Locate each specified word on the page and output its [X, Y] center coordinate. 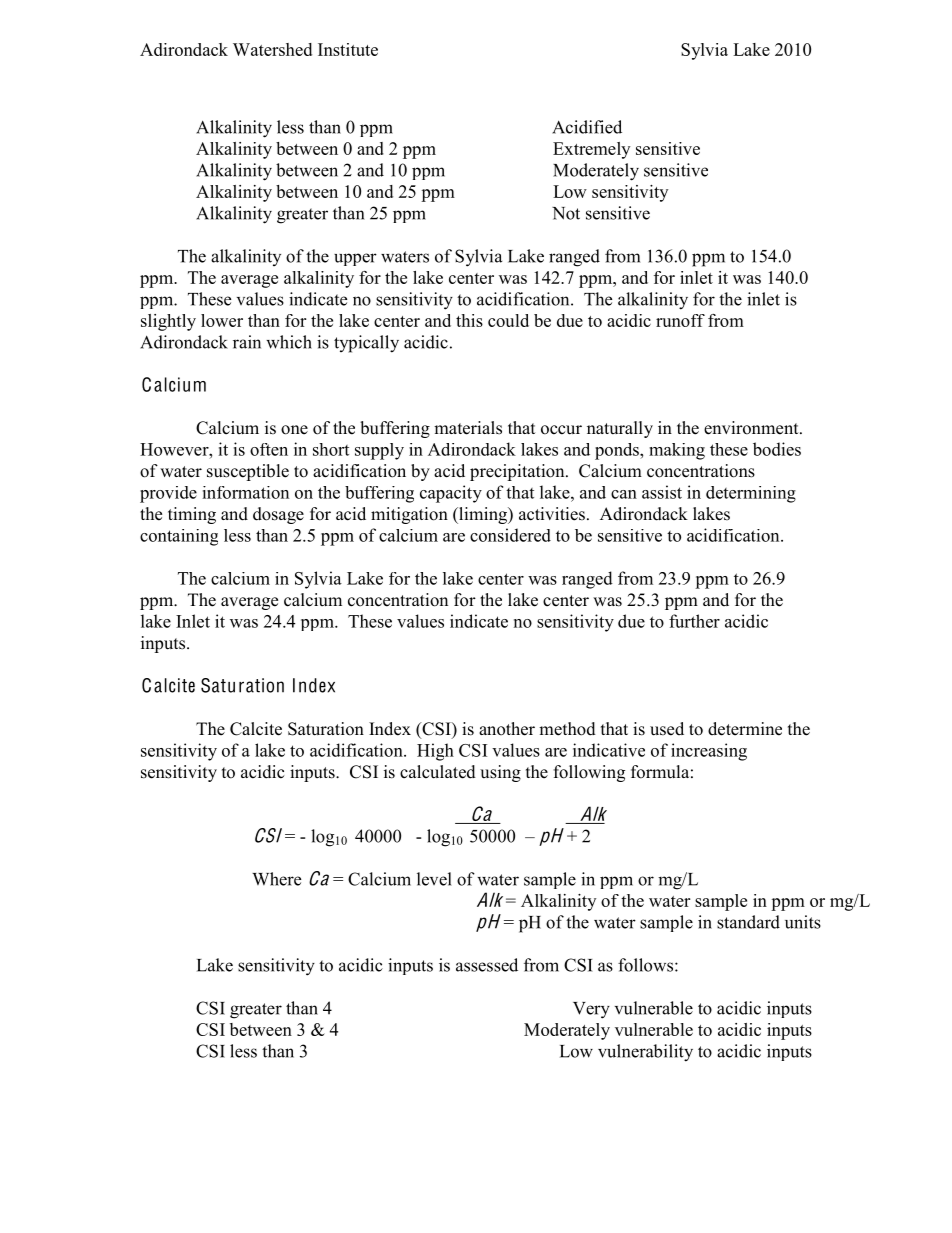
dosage [278, 515]
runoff [680, 320]
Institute [348, 49]
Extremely [591, 150]
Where [276, 879]
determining [751, 494]
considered [510, 535]
